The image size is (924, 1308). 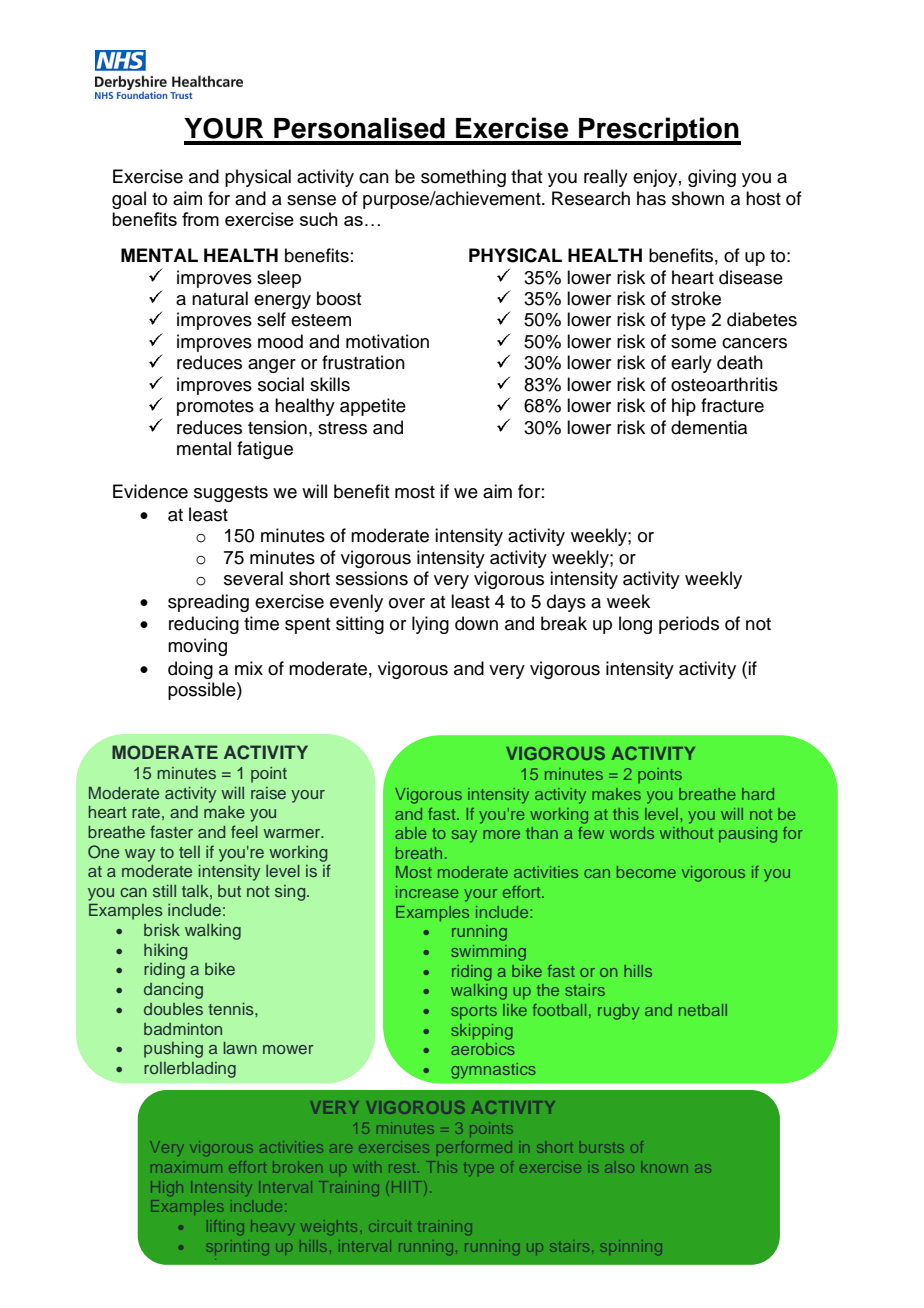 I want to click on pushing, so click(x=173, y=1050).
